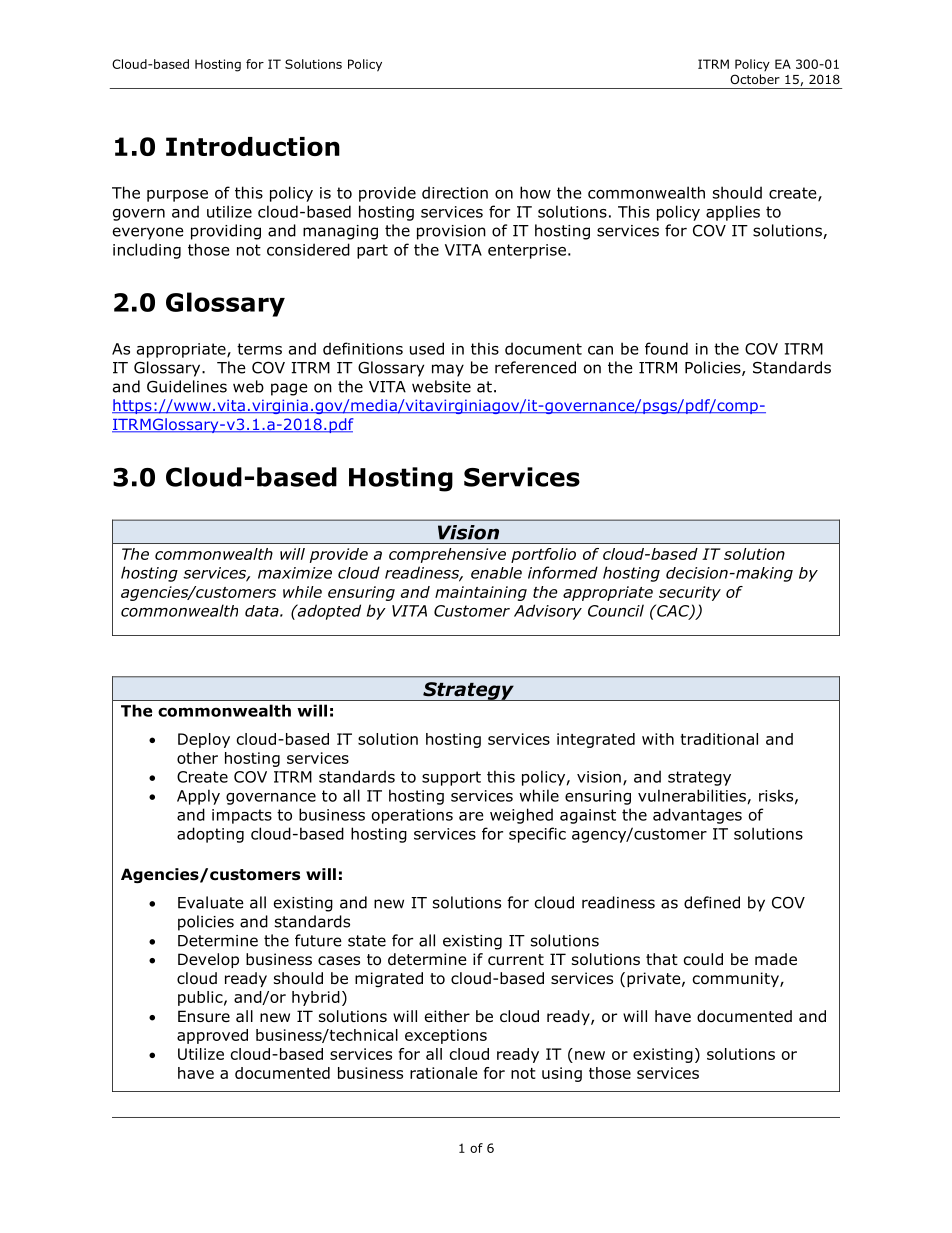 This screenshot has width=952, height=1233. What do you see at coordinates (187, 386) in the screenshot?
I see `Guidelines` at bounding box center [187, 386].
